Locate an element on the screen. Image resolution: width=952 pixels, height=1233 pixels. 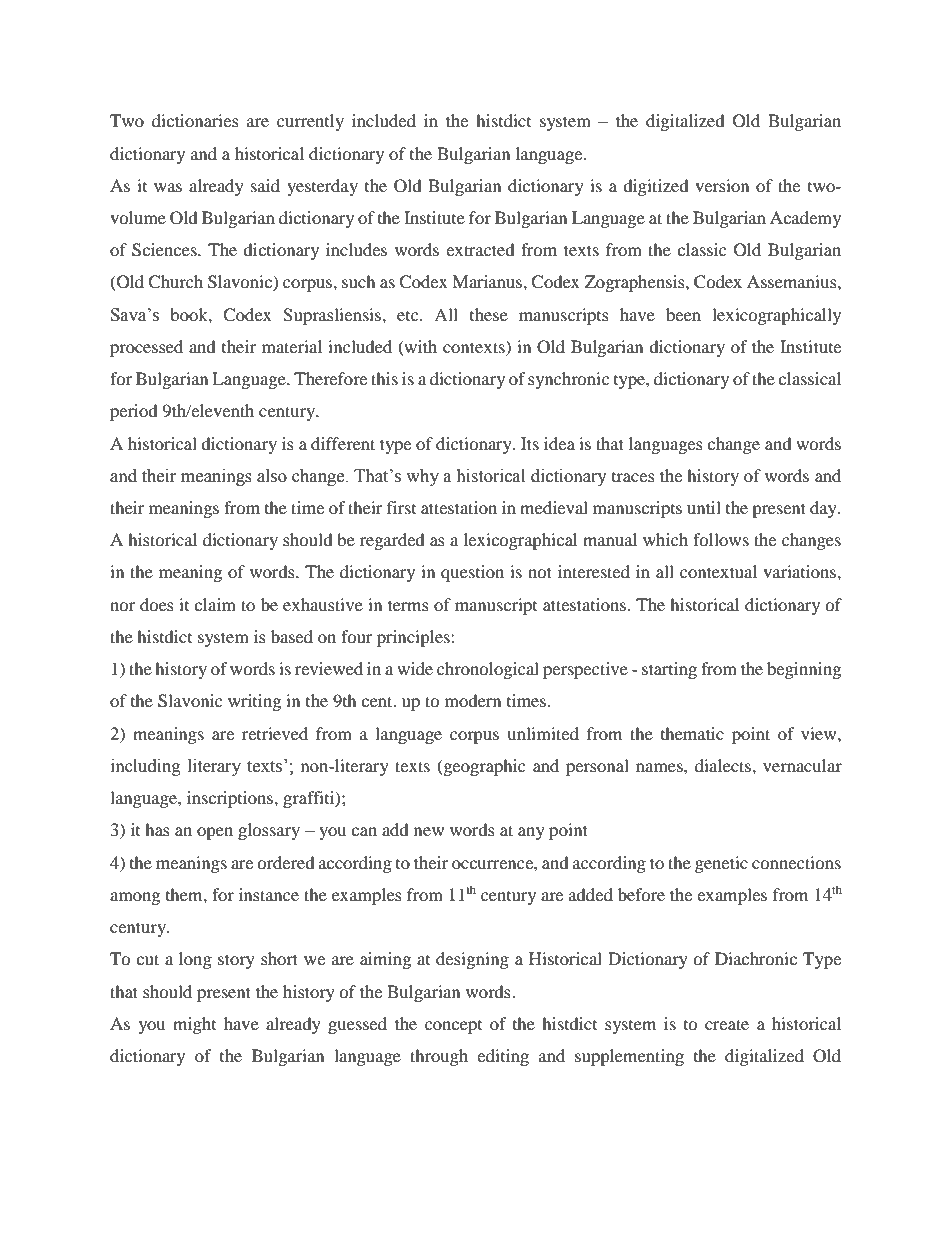
been is located at coordinates (683, 314).
